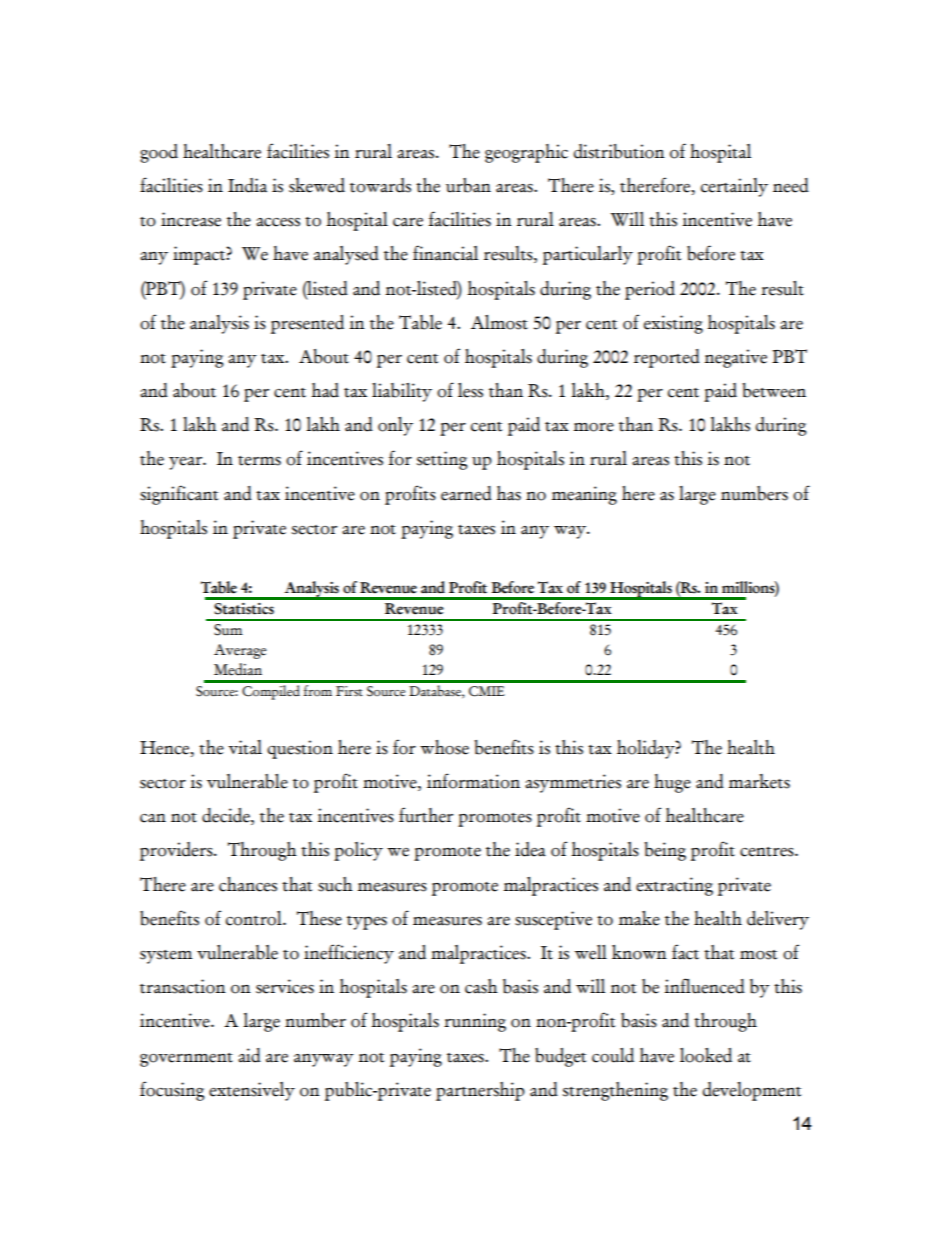  What do you see at coordinates (734, 187) in the page?
I see `certainly` at bounding box center [734, 187].
